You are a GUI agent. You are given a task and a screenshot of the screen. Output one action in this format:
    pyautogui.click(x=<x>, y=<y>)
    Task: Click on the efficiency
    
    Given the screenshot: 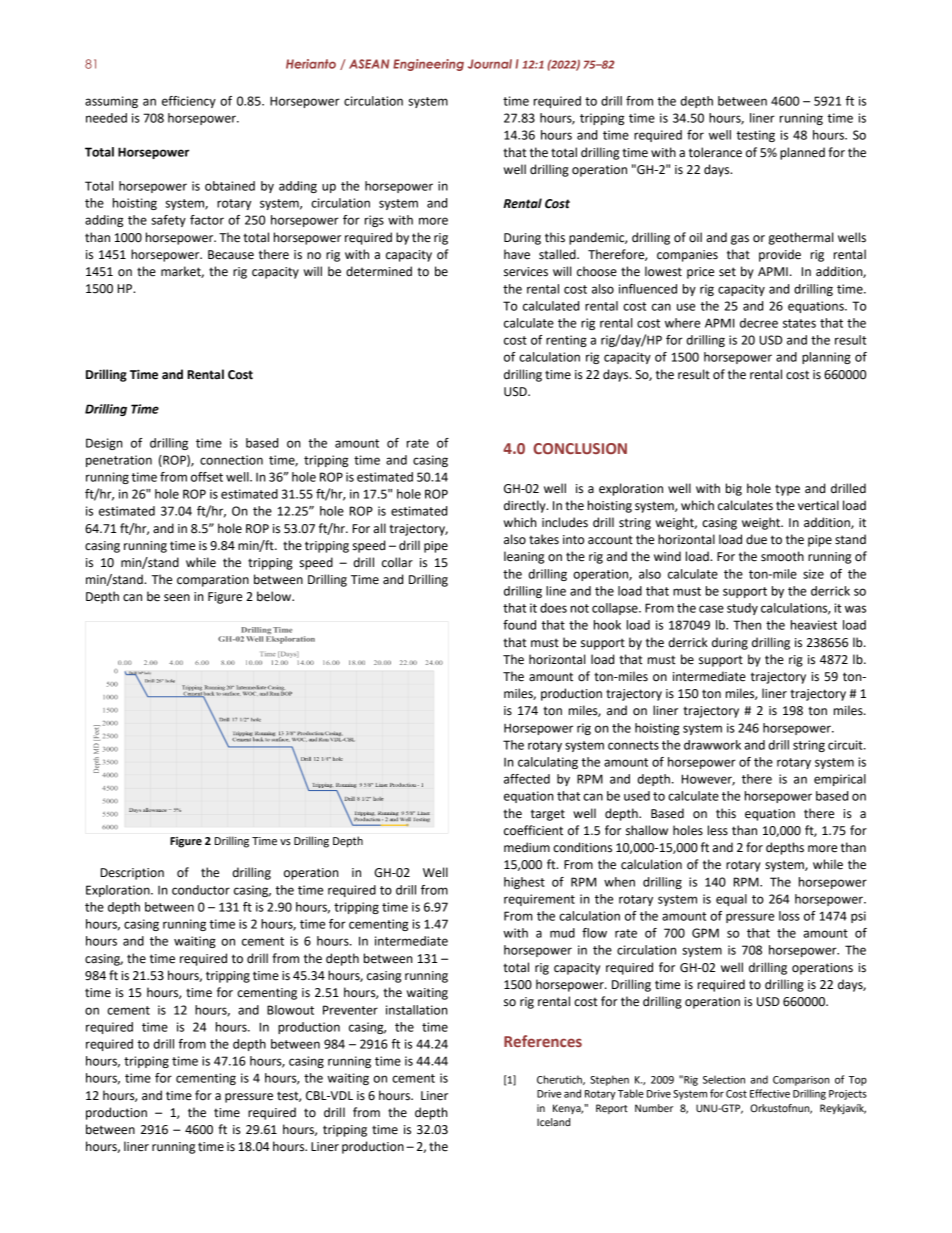 What is the action you would take?
    pyautogui.click(x=189, y=102)
